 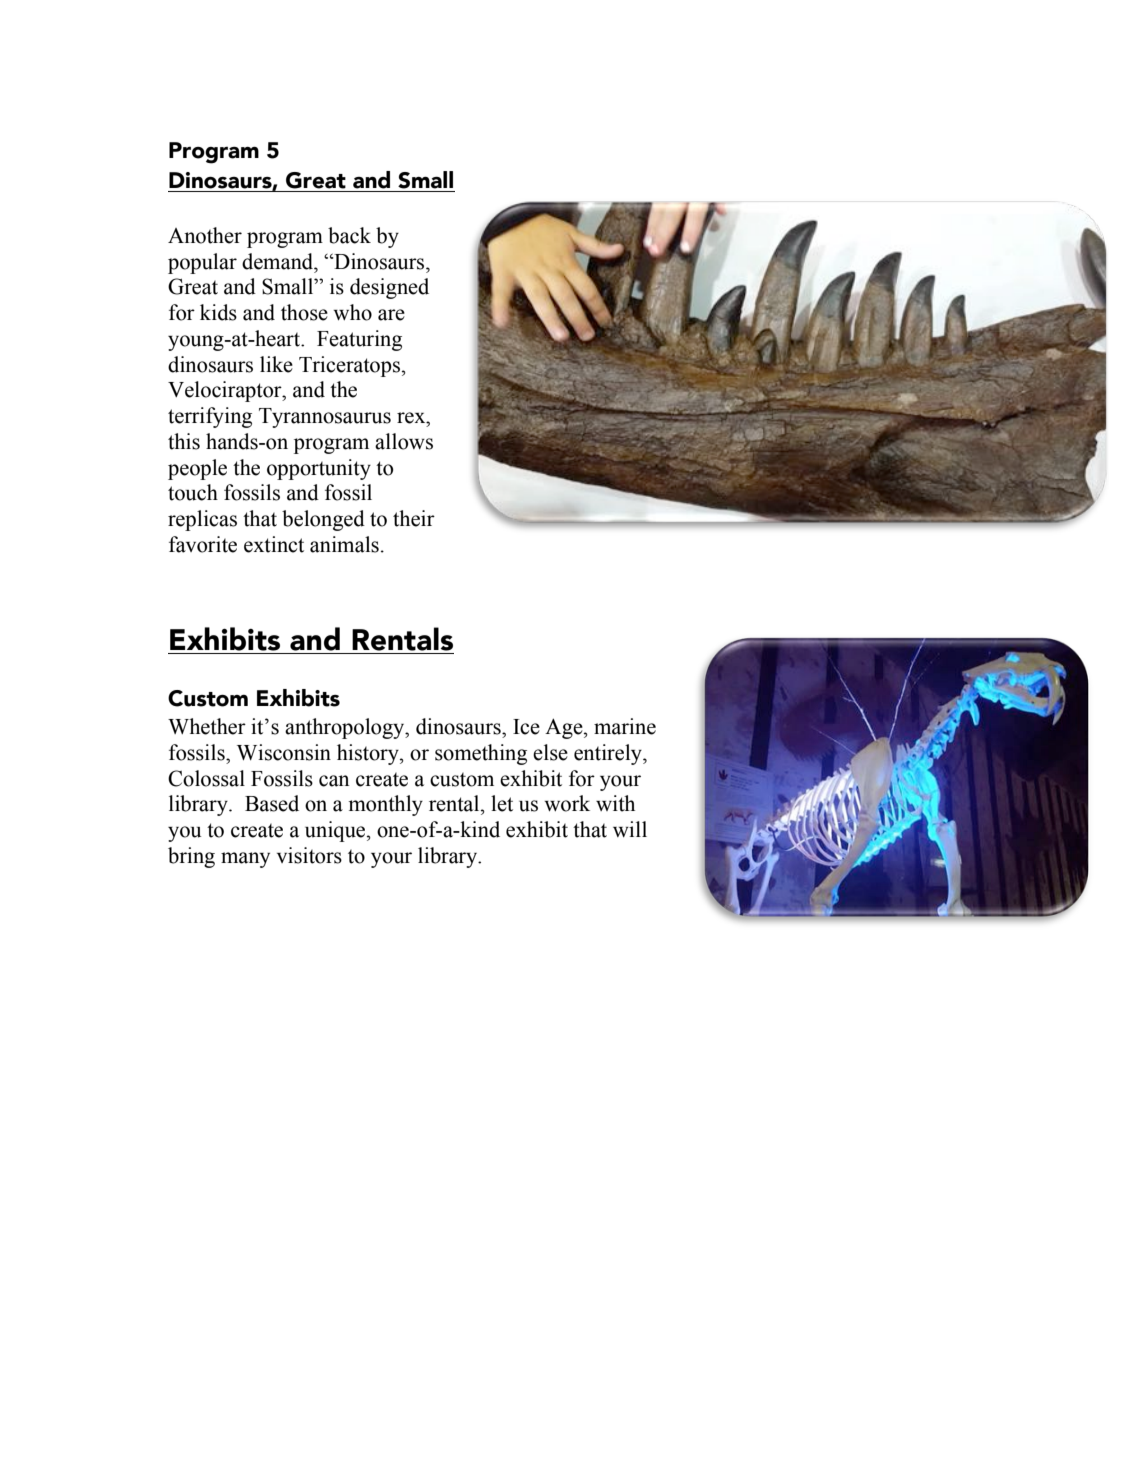 What do you see at coordinates (203, 544) in the screenshot?
I see `favorite` at bounding box center [203, 544].
